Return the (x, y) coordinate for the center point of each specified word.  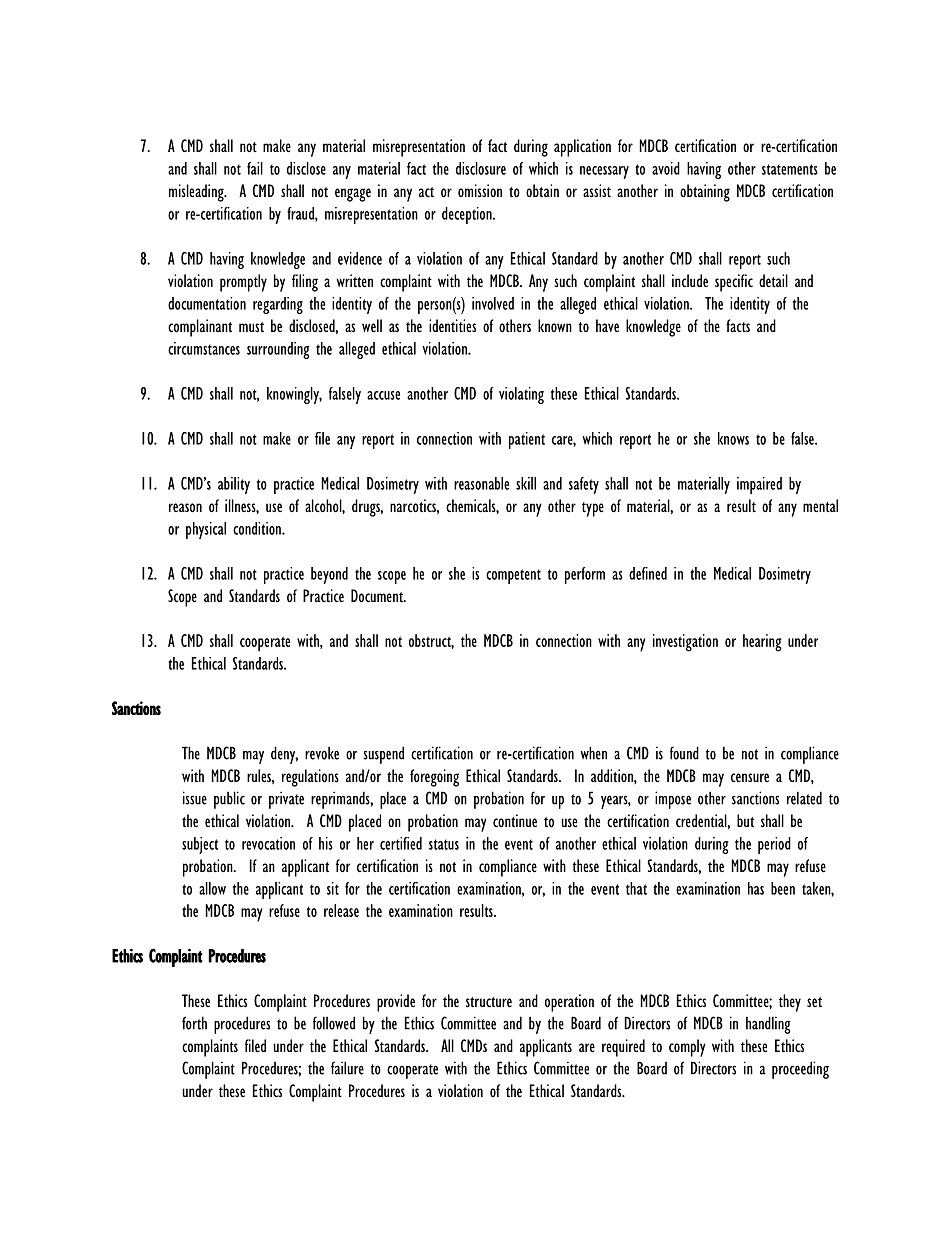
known (555, 325)
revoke (322, 753)
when (593, 753)
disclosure (481, 168)
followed (334, 1023)
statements (790, 169)
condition (258, 528)
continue (515, 821)
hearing (762, 643)
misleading (197, 193)
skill (526, 483)
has (756, 888)
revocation (268, 843)
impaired (759, 485)
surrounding (278, 350)
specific (734, 283)
